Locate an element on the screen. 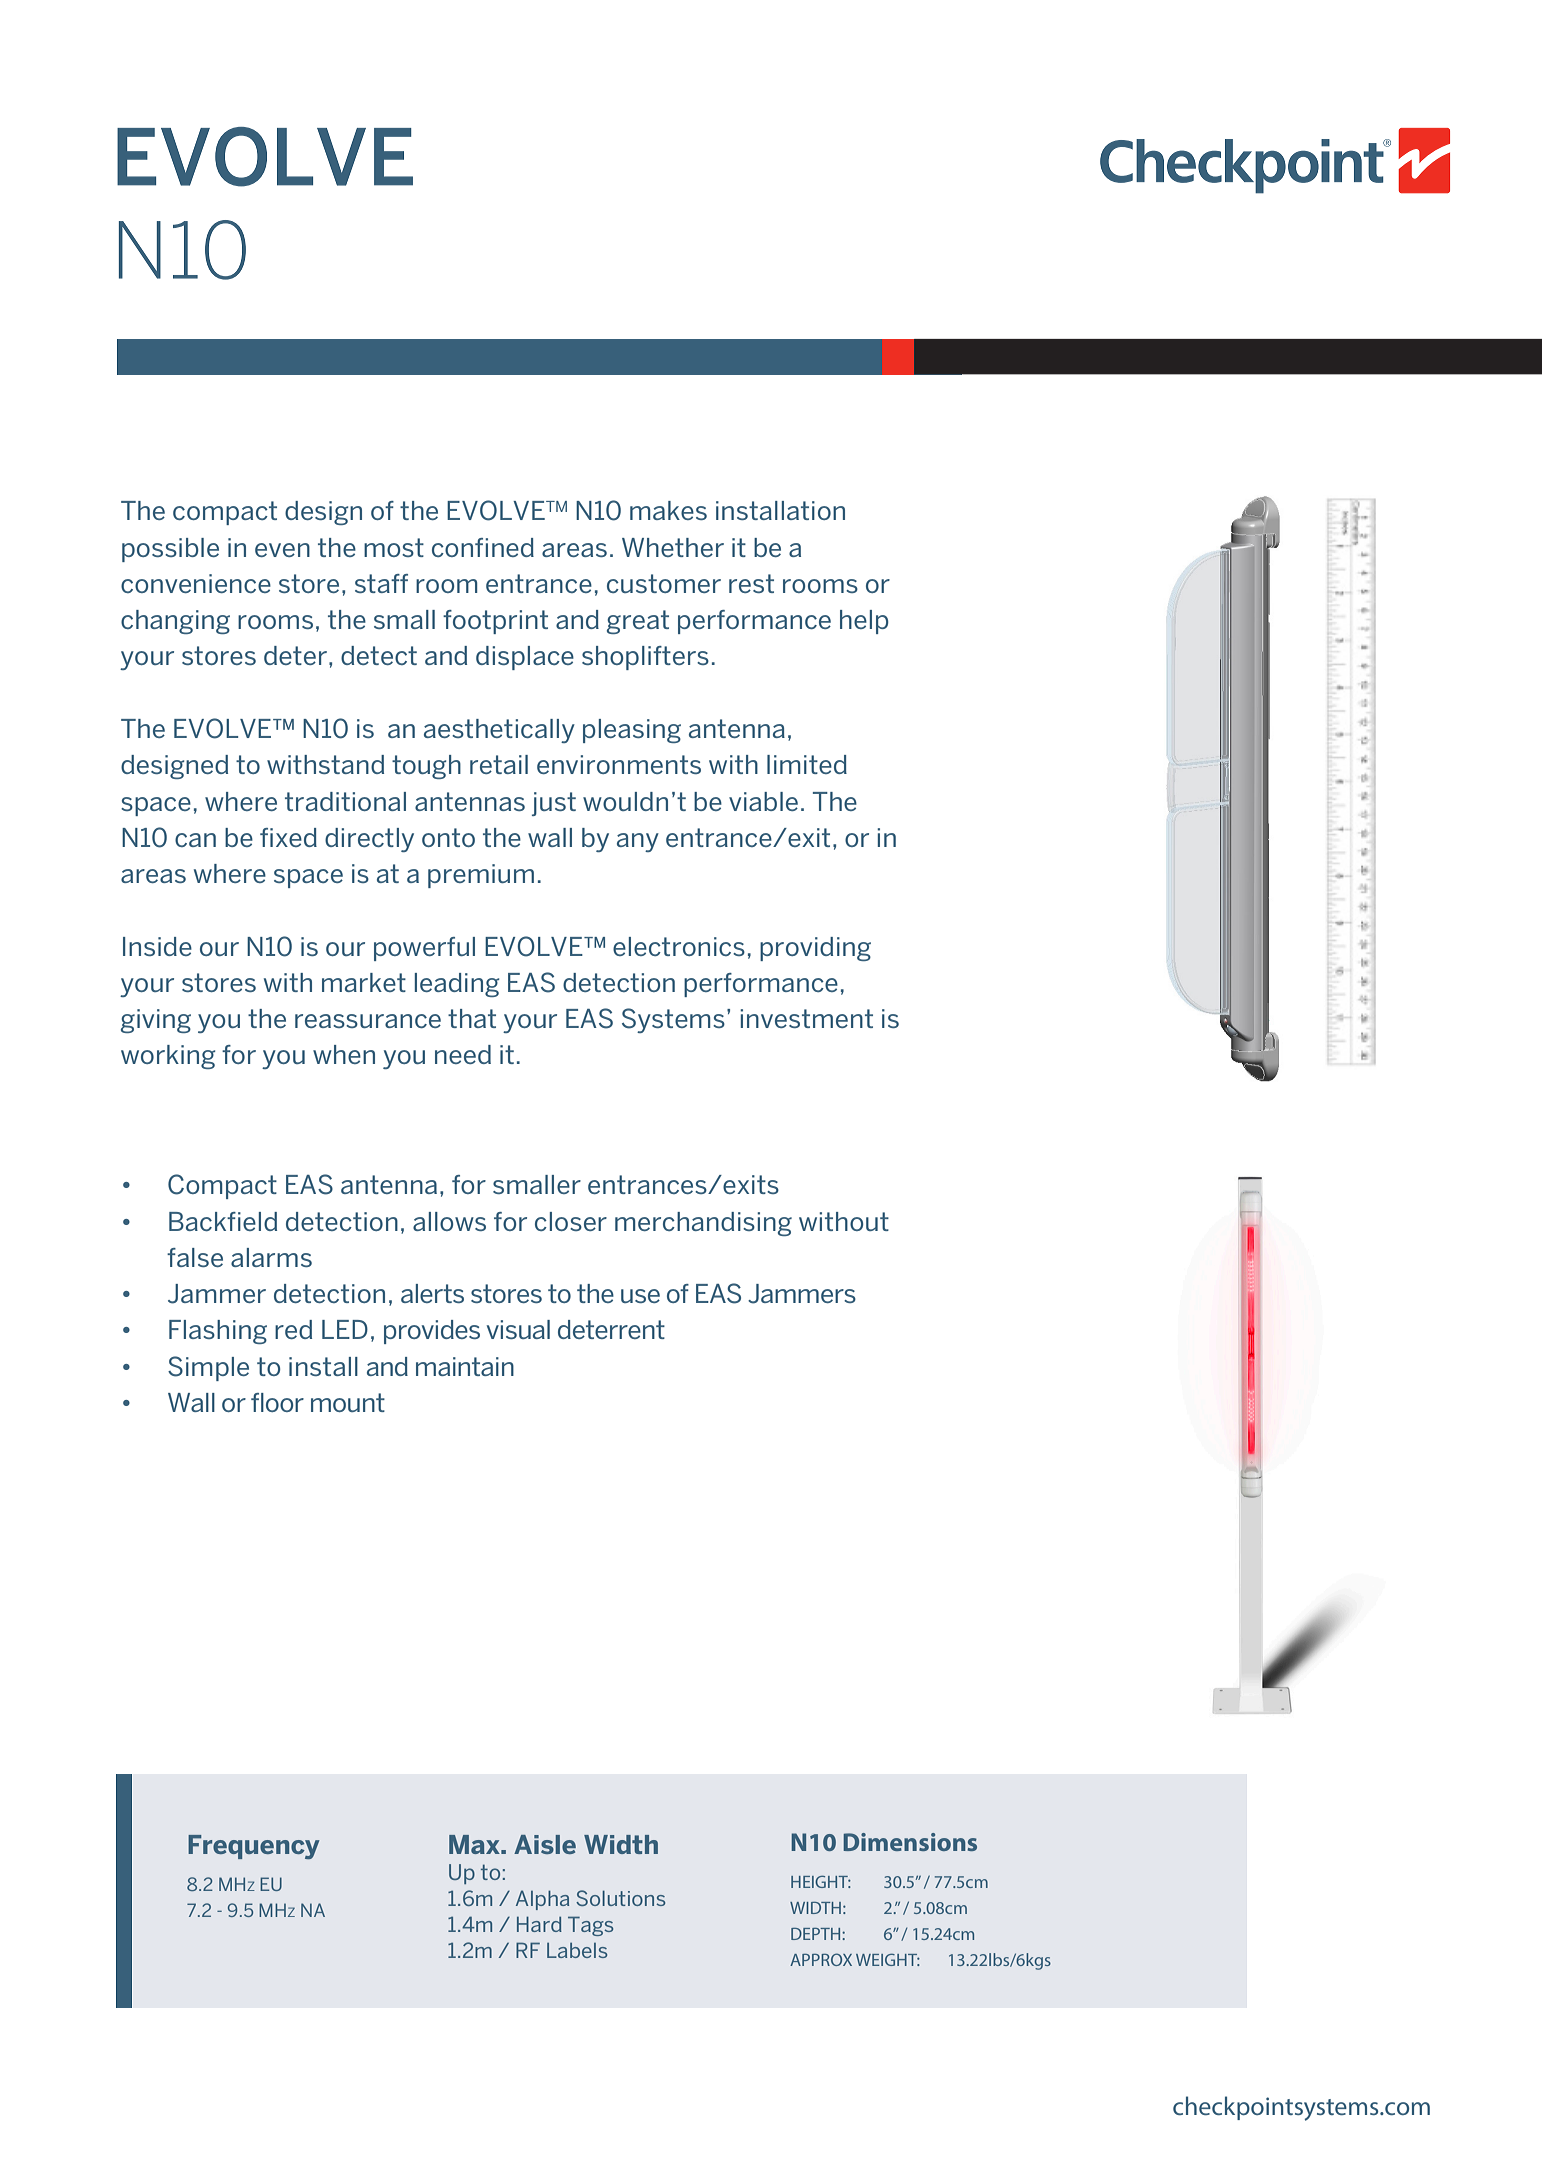 This screenshot has width=1542, height=2180. even is located at coordinates (282, 550).
